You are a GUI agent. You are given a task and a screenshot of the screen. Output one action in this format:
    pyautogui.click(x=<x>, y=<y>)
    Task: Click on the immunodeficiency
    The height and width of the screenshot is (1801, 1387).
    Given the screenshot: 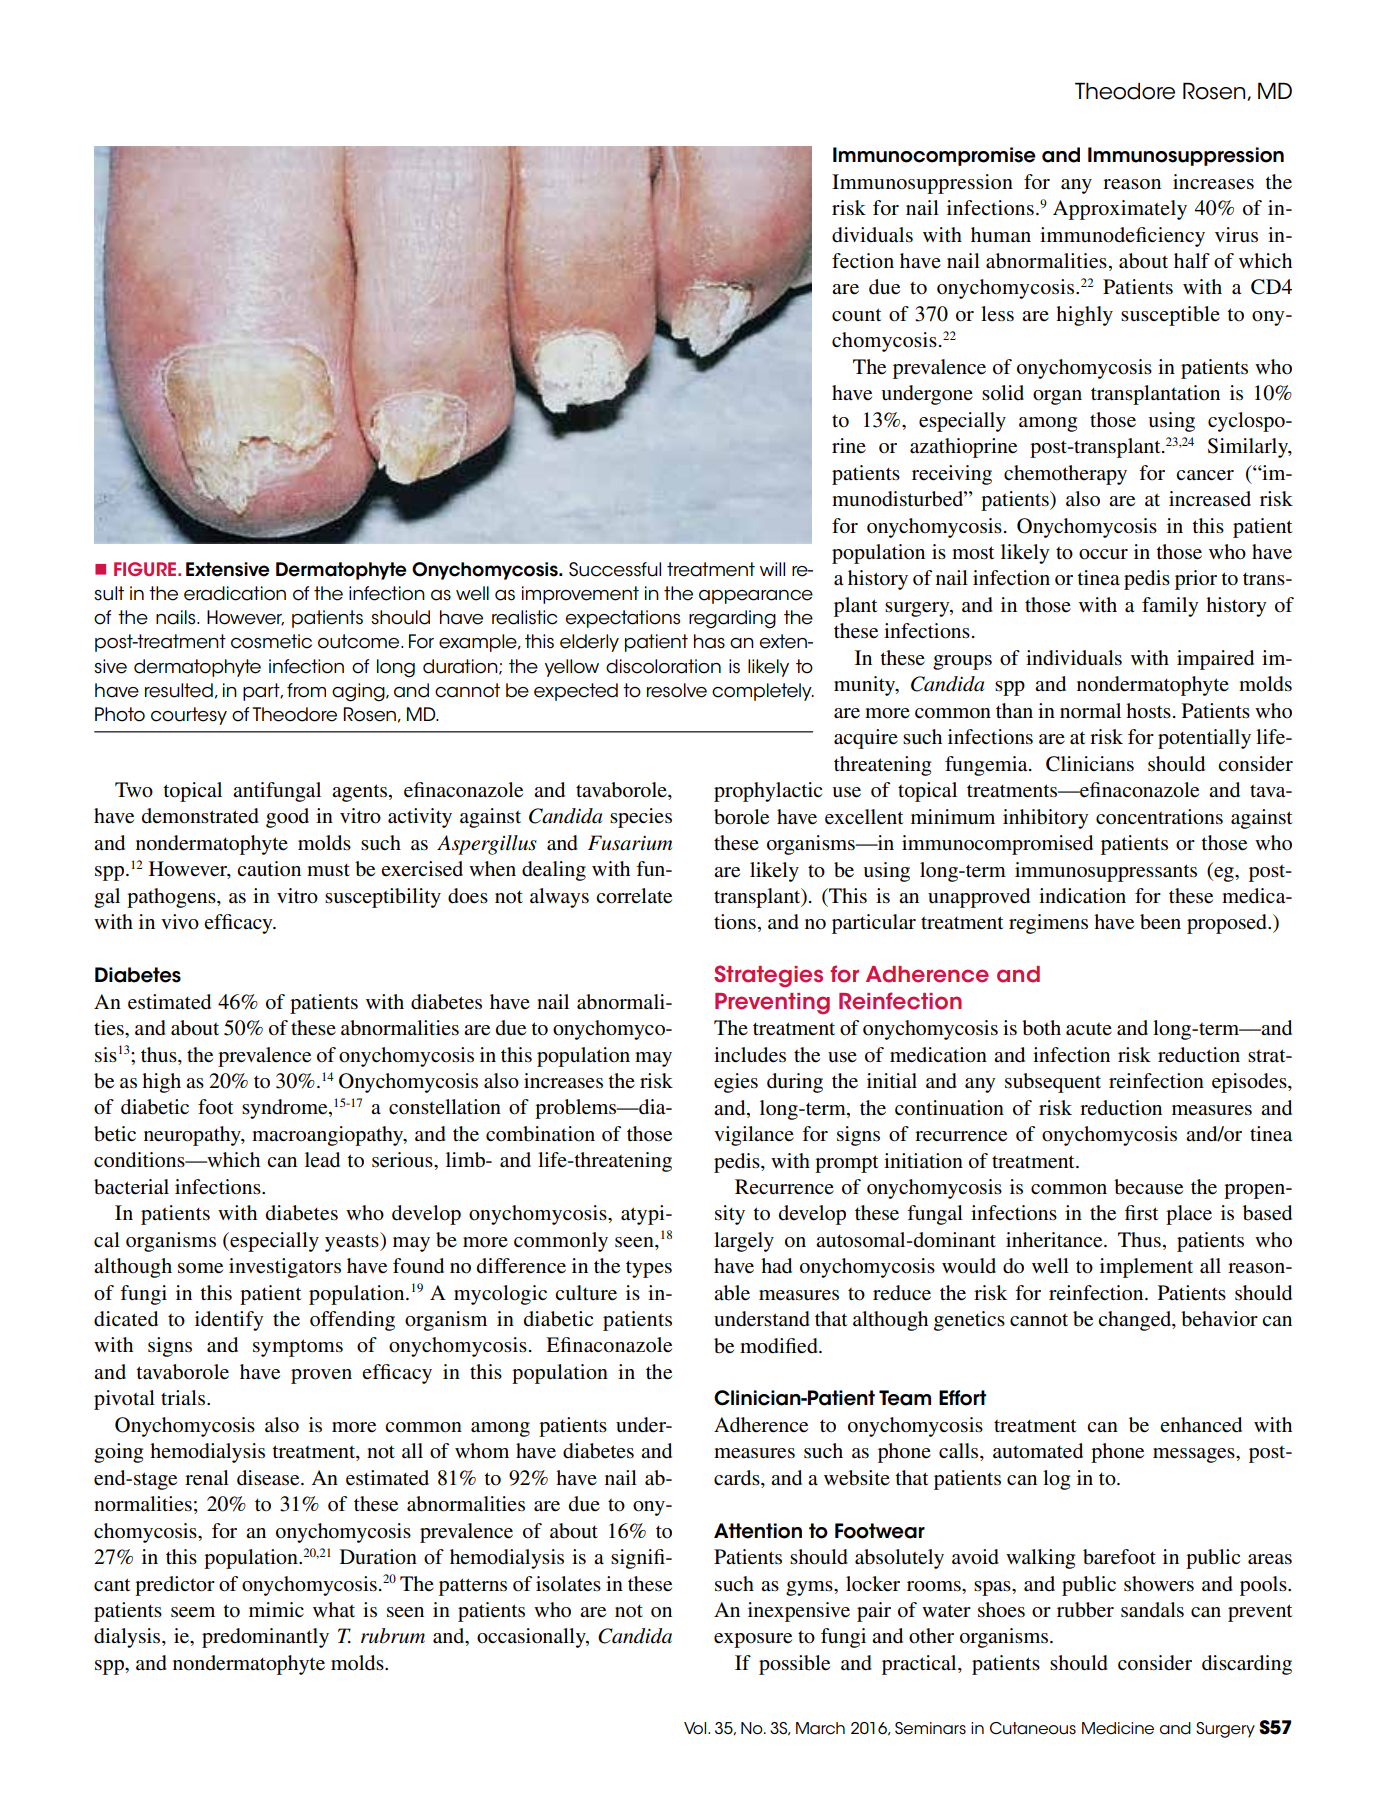 What is the action you would take?
    pyautogui.click(x=1122, y=237)
